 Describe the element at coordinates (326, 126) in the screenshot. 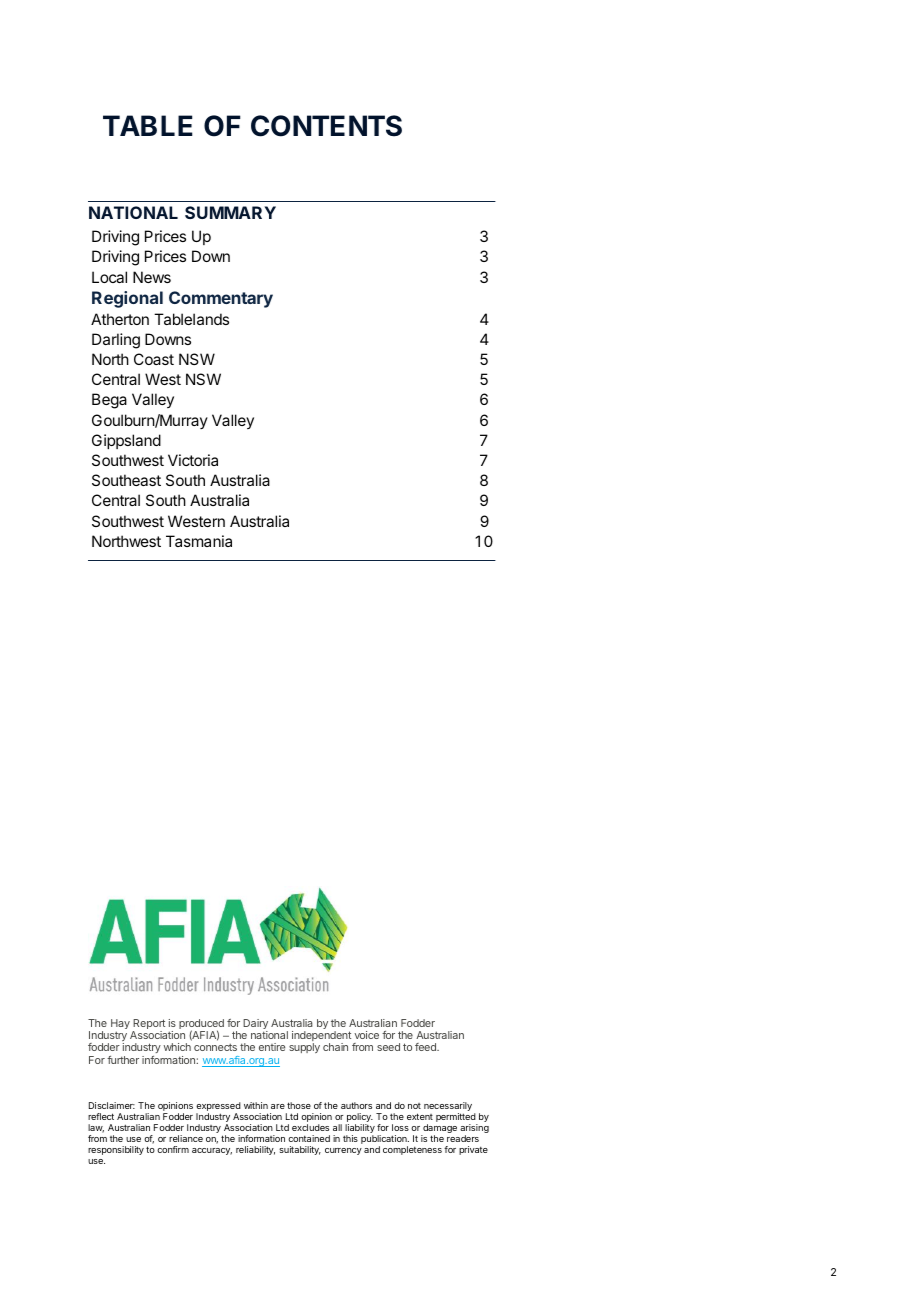

I see `CONTENTS` at that location.
